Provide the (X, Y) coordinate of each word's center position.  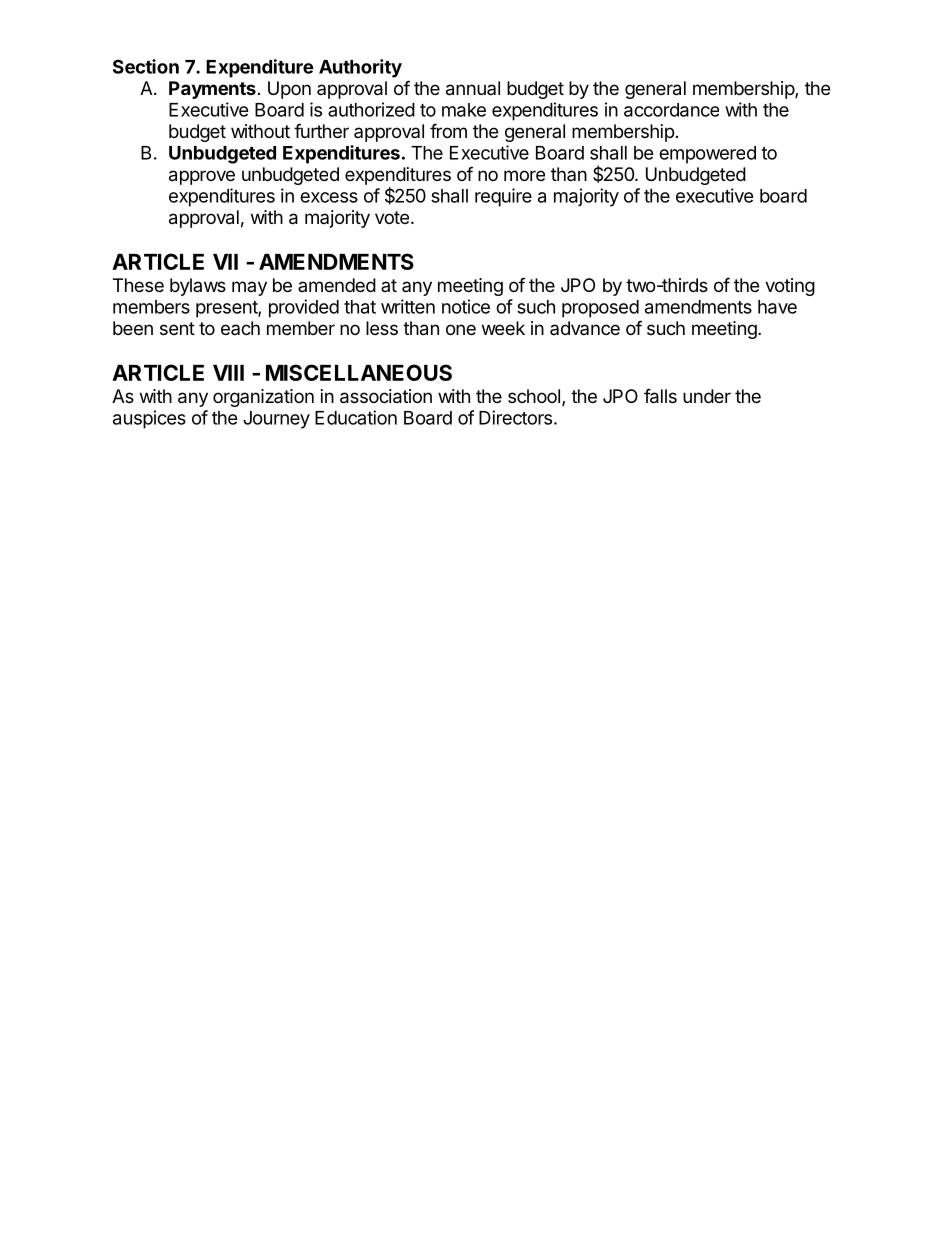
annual (473, 88)
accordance (671, 110)
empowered (707, 155)
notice (466, 306)
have (777, 307)
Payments (212, 90)
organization (263, 398)
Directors (515, 417)
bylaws (198, 287)
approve (202, 177)
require (503, 197)
